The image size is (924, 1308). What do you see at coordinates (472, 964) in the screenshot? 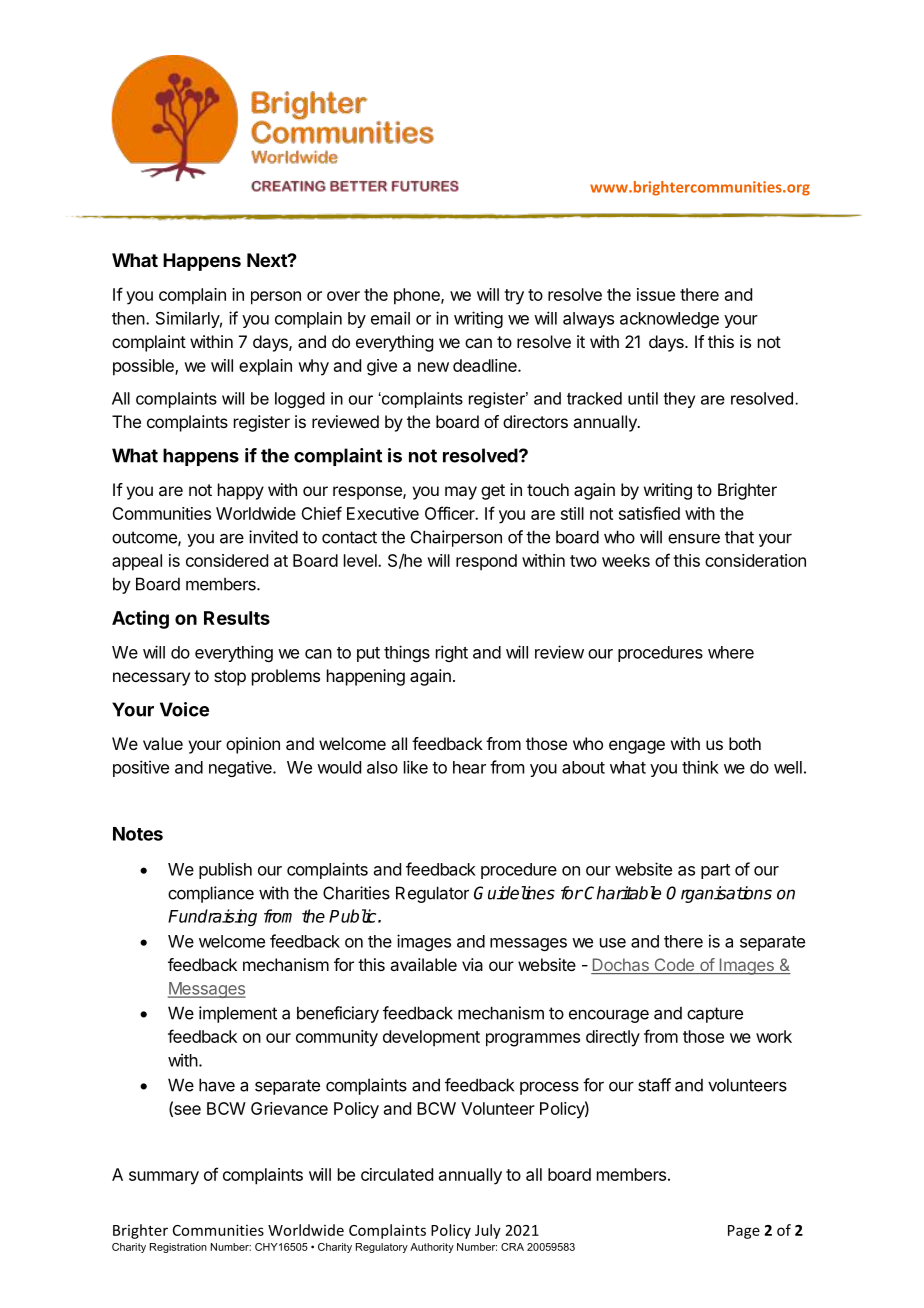
I see `via` at bounding box center [472, 964].
